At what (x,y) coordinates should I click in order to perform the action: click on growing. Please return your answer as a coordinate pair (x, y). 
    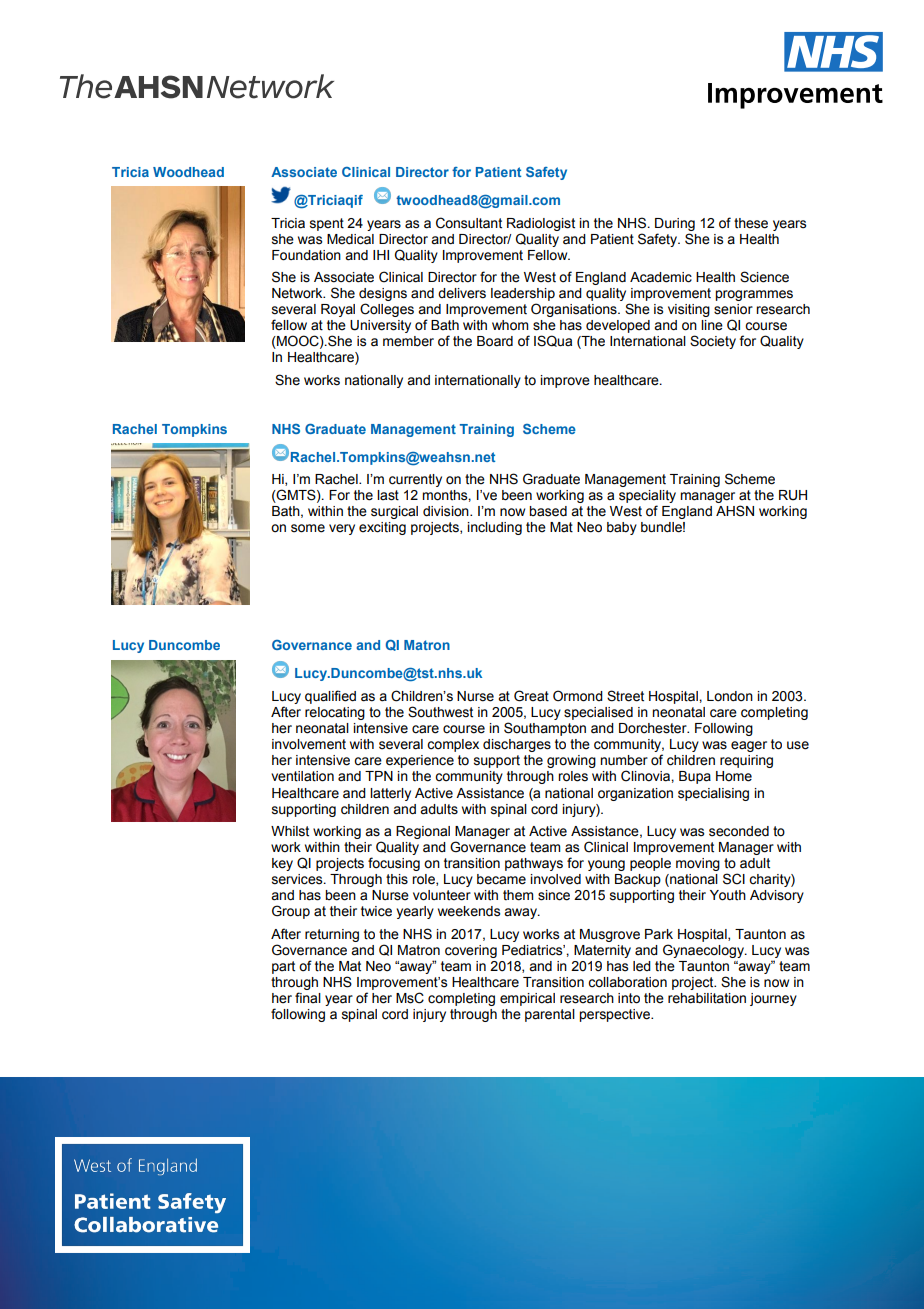
    Looking at the image, I should click on (571, 761).
